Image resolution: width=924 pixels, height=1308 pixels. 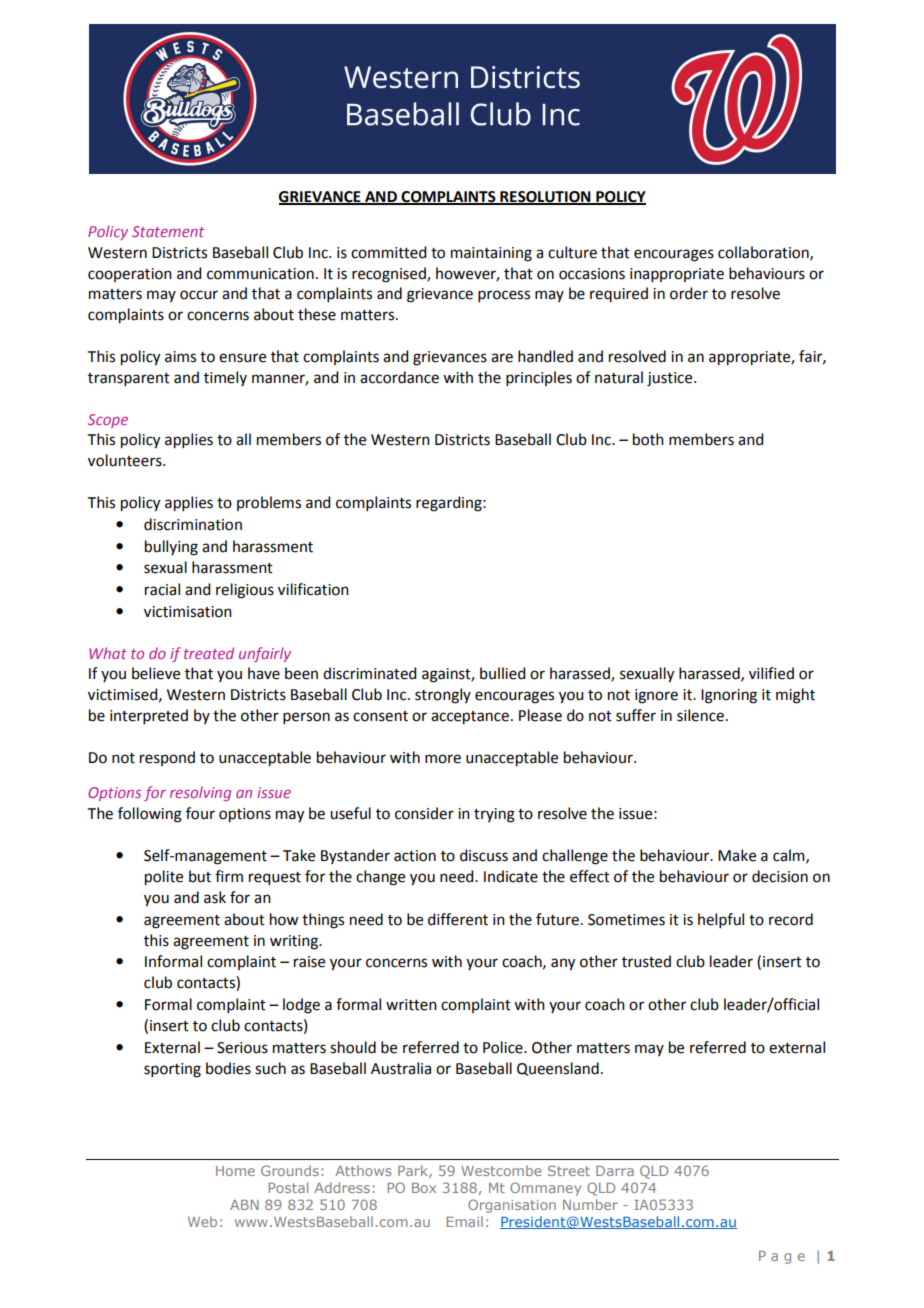 I want to click on interpreted, so click(x=149, y=716).
